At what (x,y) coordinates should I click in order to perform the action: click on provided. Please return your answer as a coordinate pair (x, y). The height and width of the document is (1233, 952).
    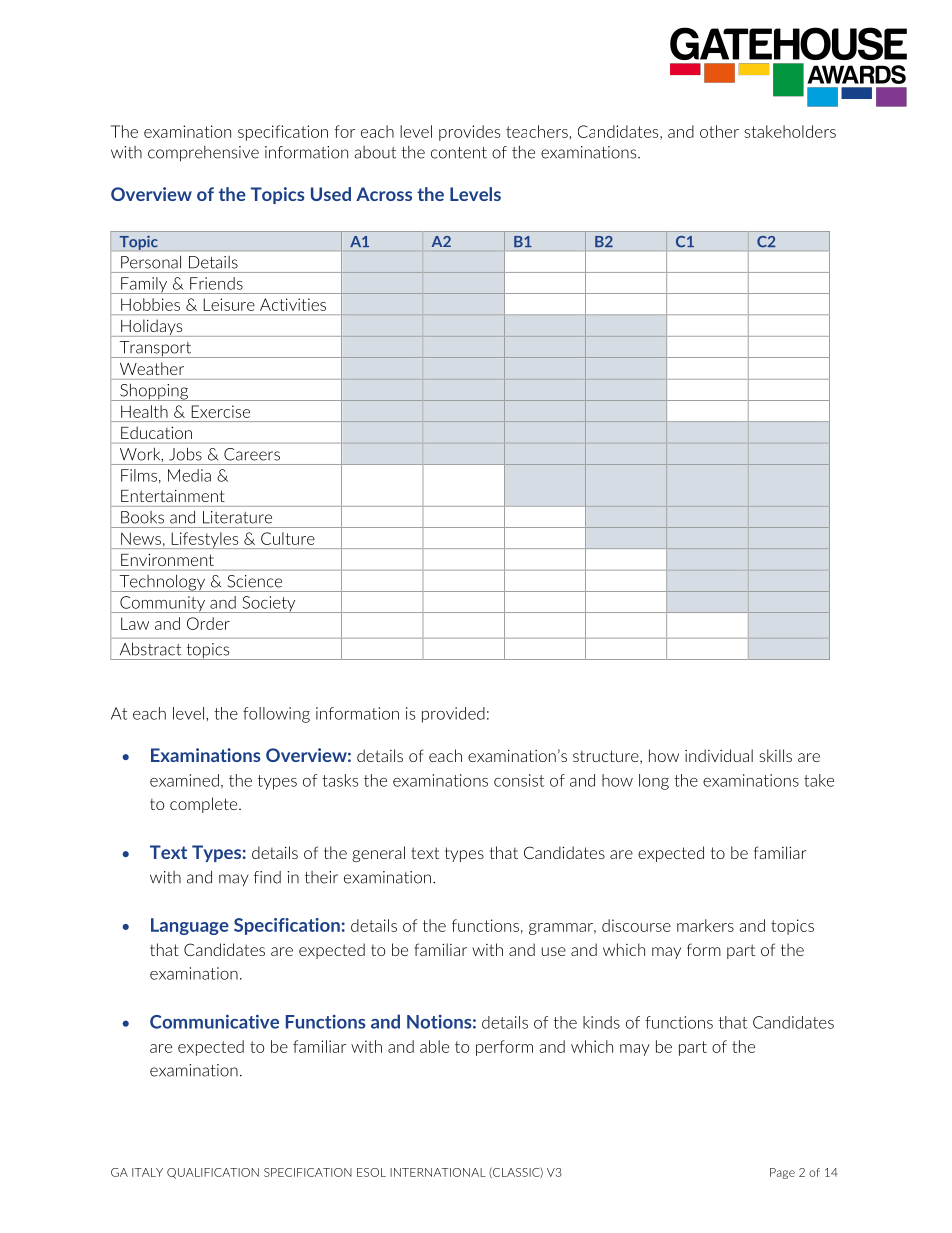
    Looking at the image, I should click on (453, 715).
